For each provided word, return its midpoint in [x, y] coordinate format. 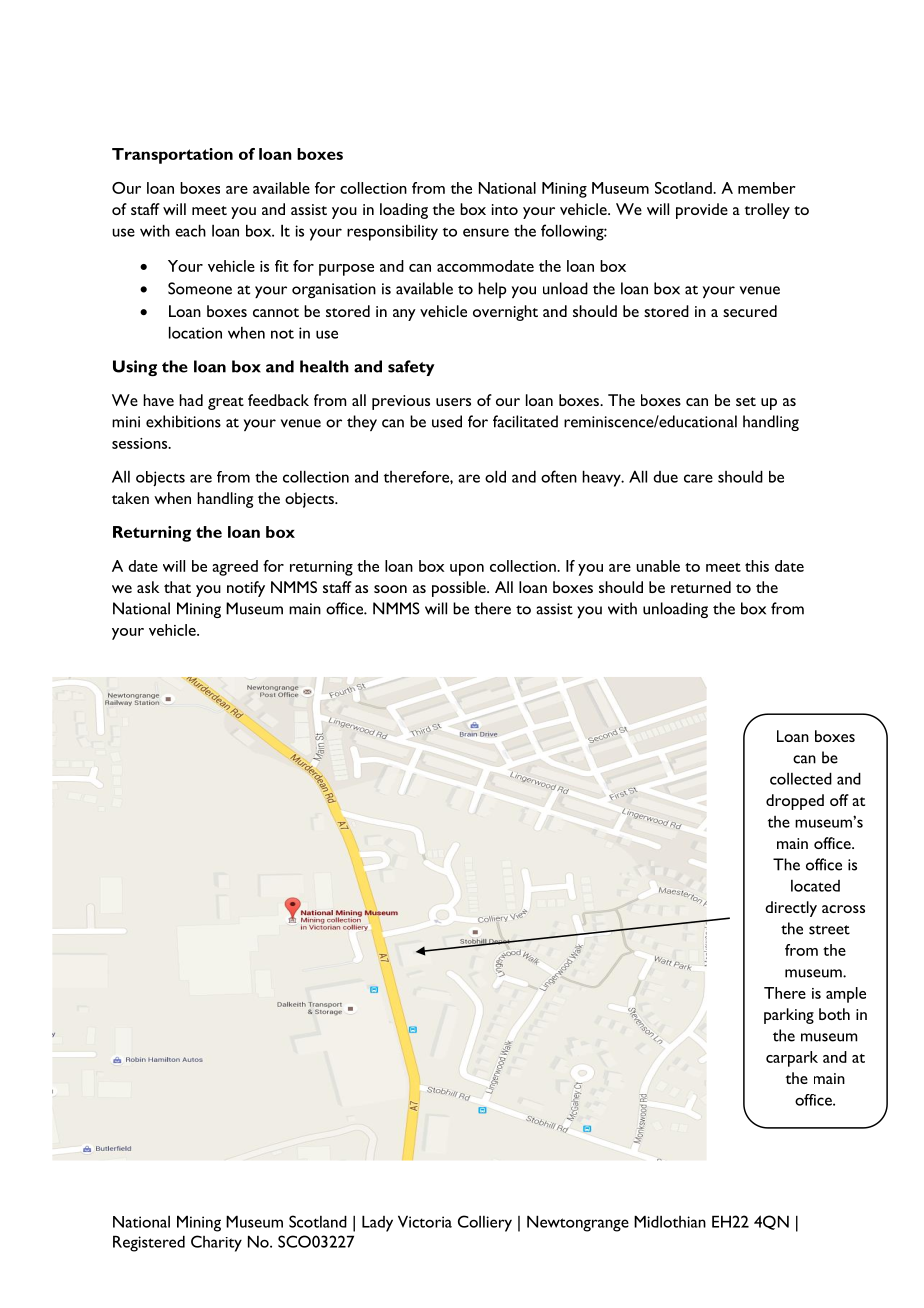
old [495, 476]
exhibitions [183, 421]
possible [460, 589]
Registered [149, 1243]
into [505, 209]
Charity [216, 1243]
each [190, 230]
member [767, 188]
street [829, 930]
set [746, 401]
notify [246, 589]
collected [801, 778]
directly [791, 909]
